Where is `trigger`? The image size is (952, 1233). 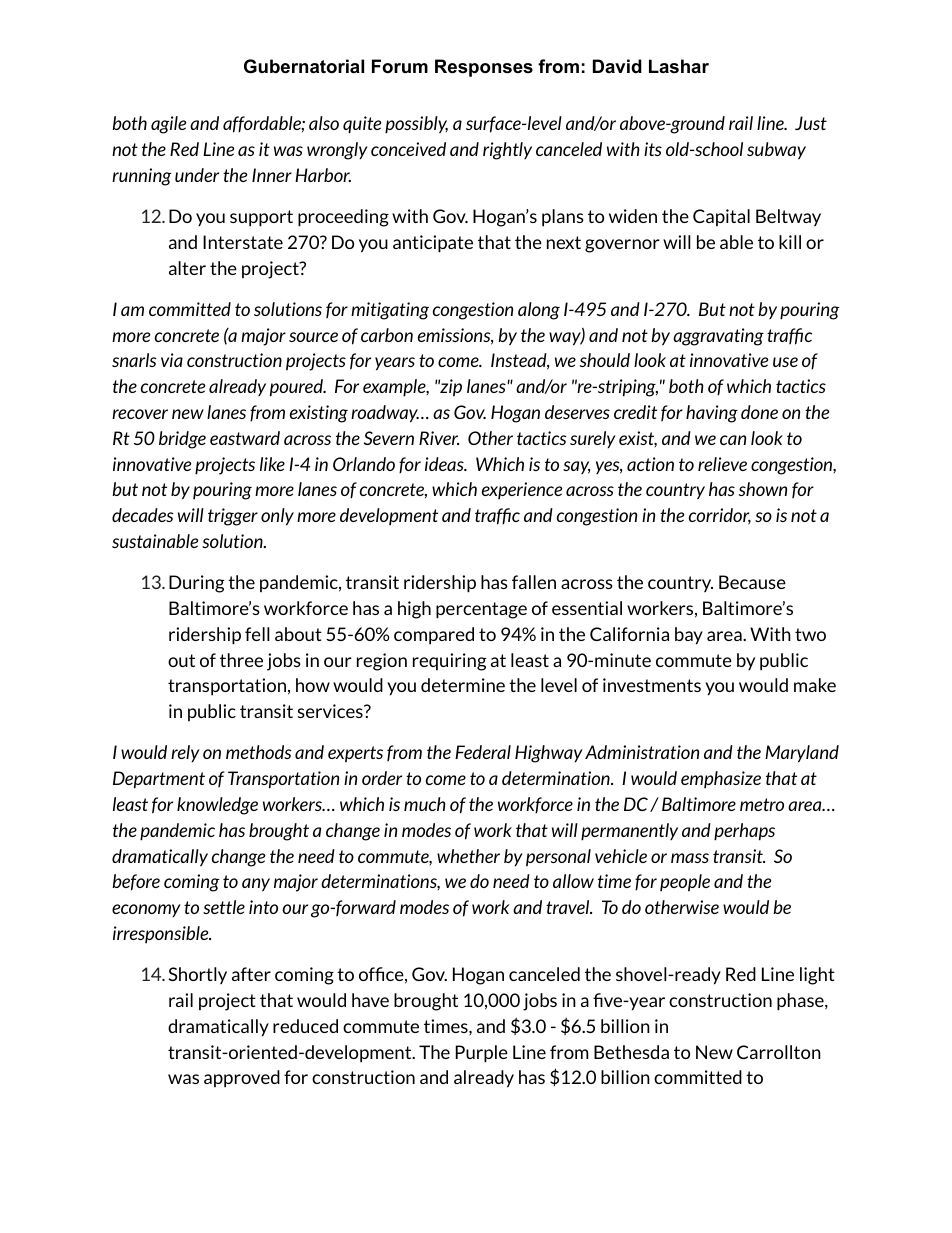 trigger is located at coordinates (233, 517).
